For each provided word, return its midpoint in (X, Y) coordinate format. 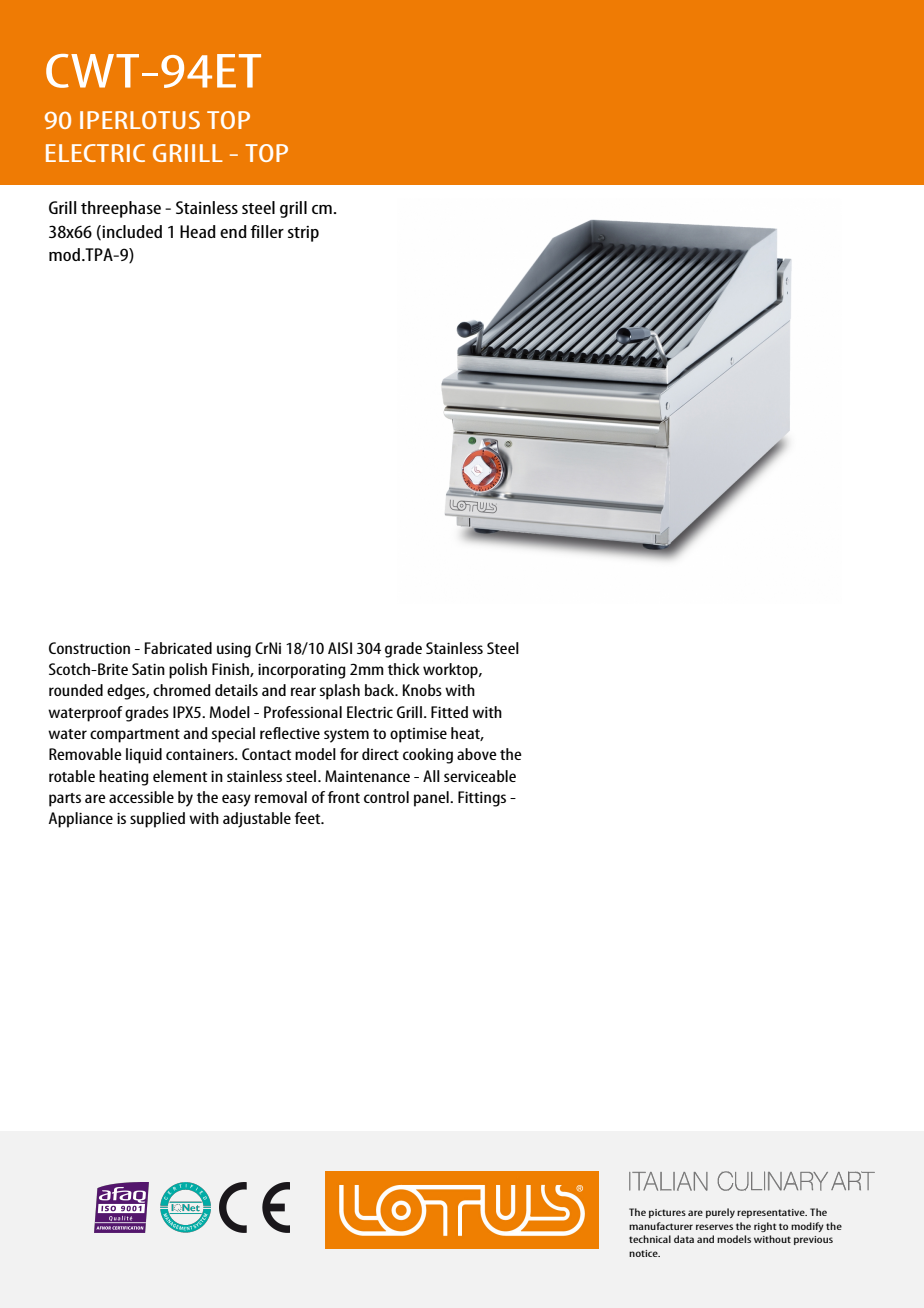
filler (267, 231)
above (477, 754)
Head (198, 231)
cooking (428, 756)
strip (303, 234)
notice (644, 1253)
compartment (135, 736)
